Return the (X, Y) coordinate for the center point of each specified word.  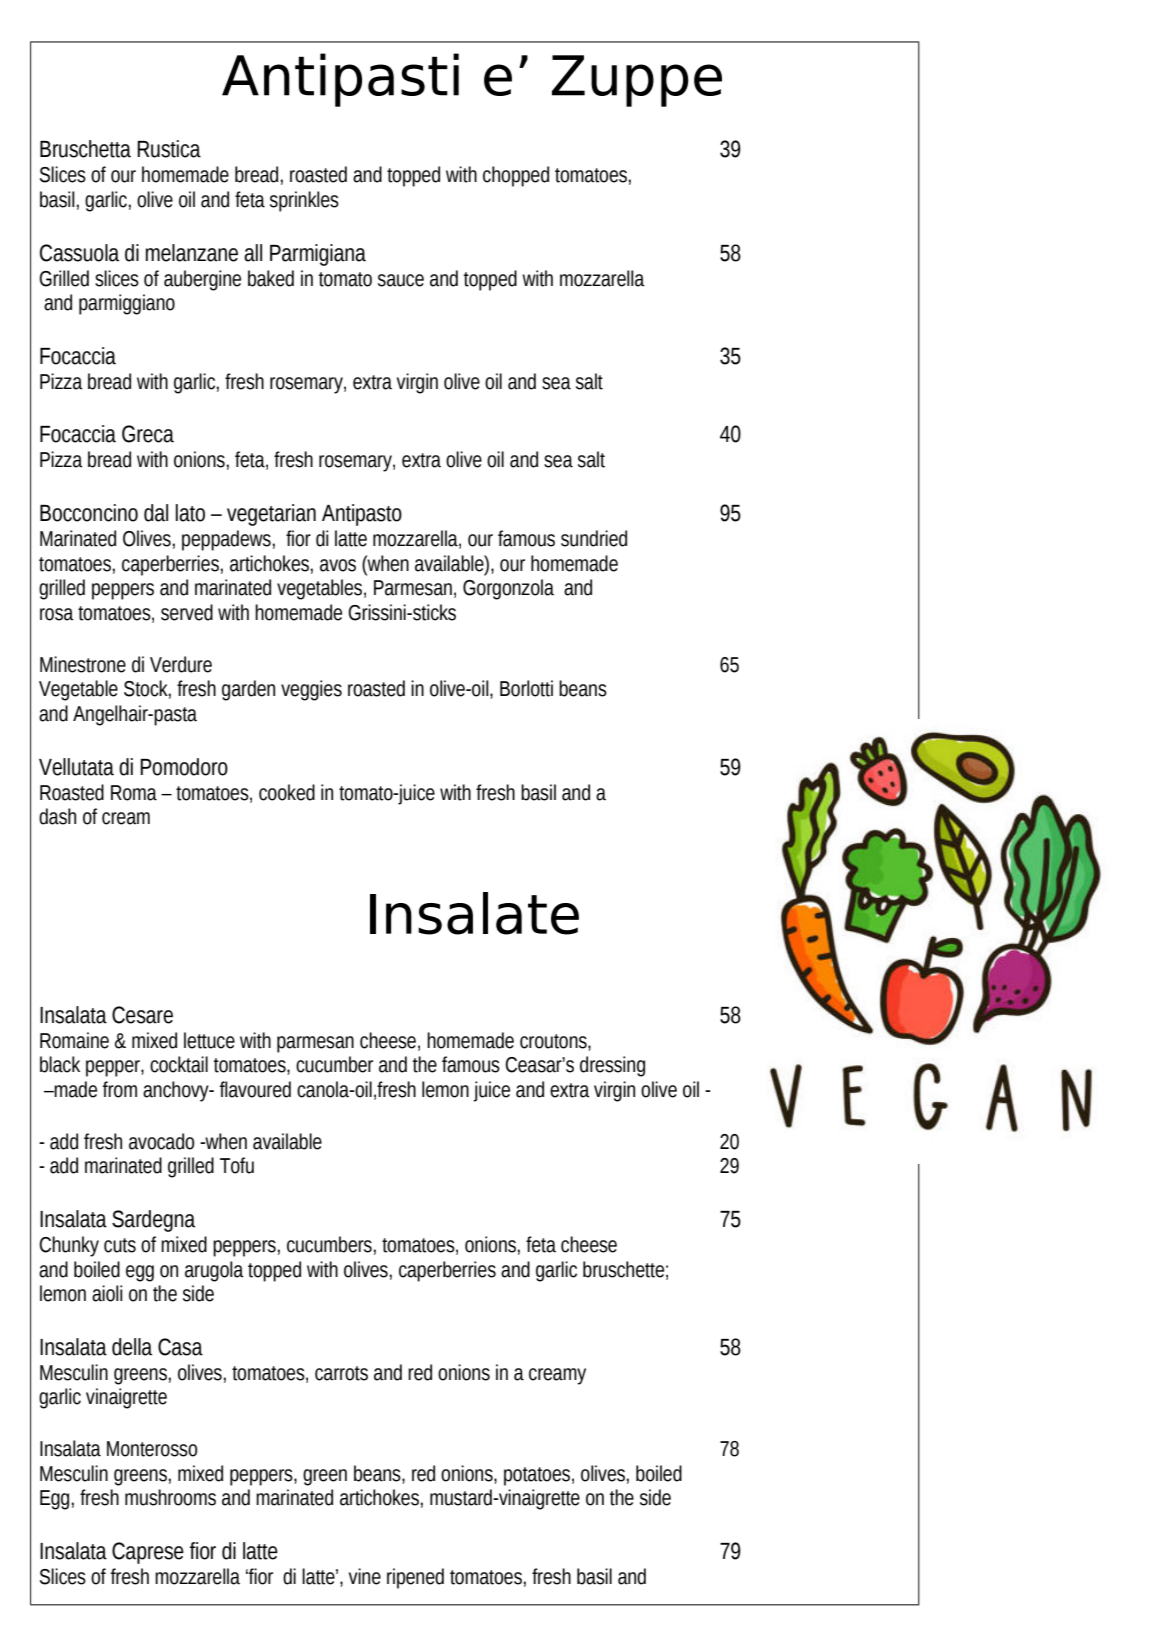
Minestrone (83, 664)
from (120, 1089)
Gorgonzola (508, 589)
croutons (554, 1041)
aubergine (202, 280)
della (132, 1347)
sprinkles (304, 201)
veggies (311, 690)
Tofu (237, 1165)
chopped (516, 176)
